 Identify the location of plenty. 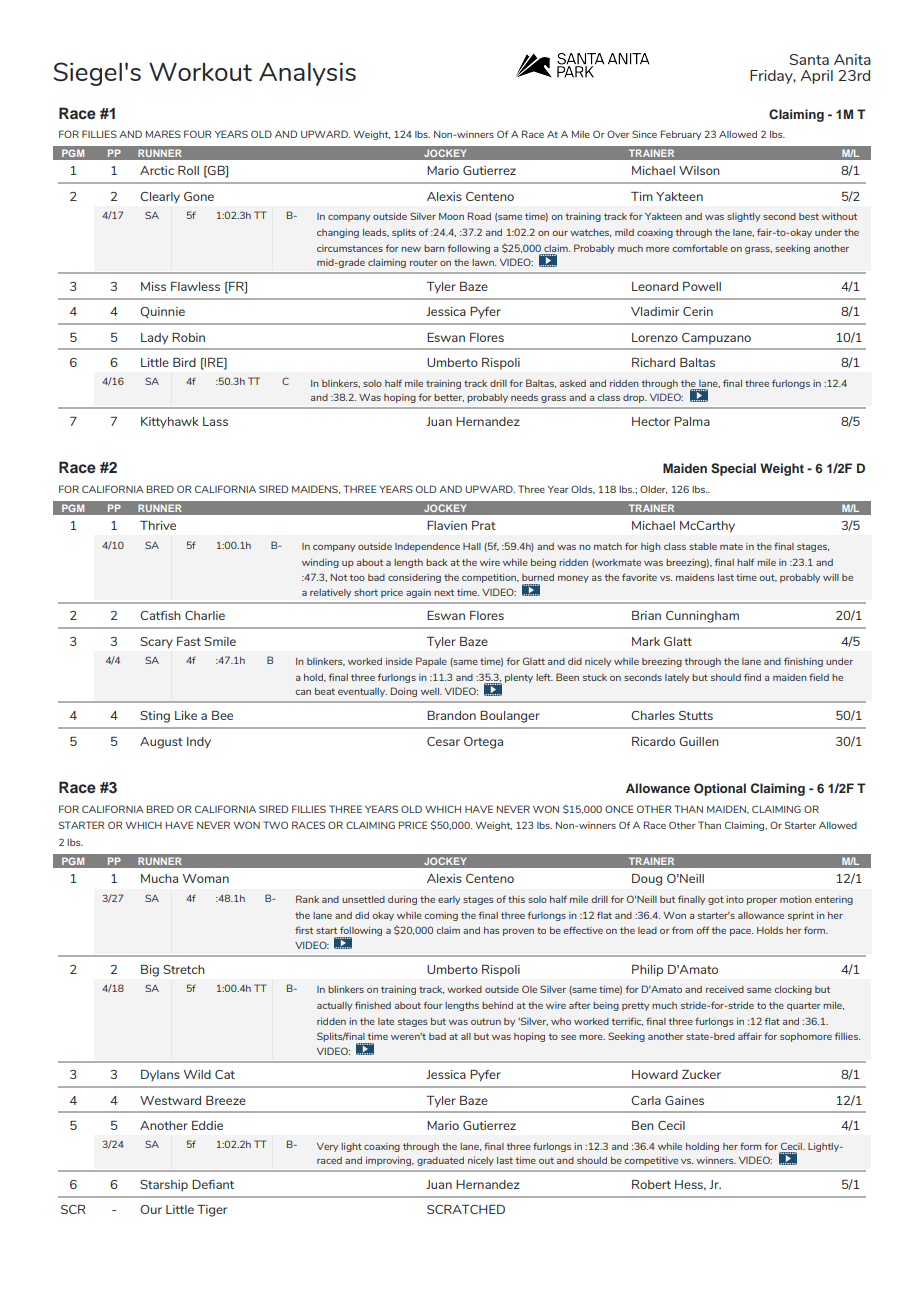
(519, 678).
